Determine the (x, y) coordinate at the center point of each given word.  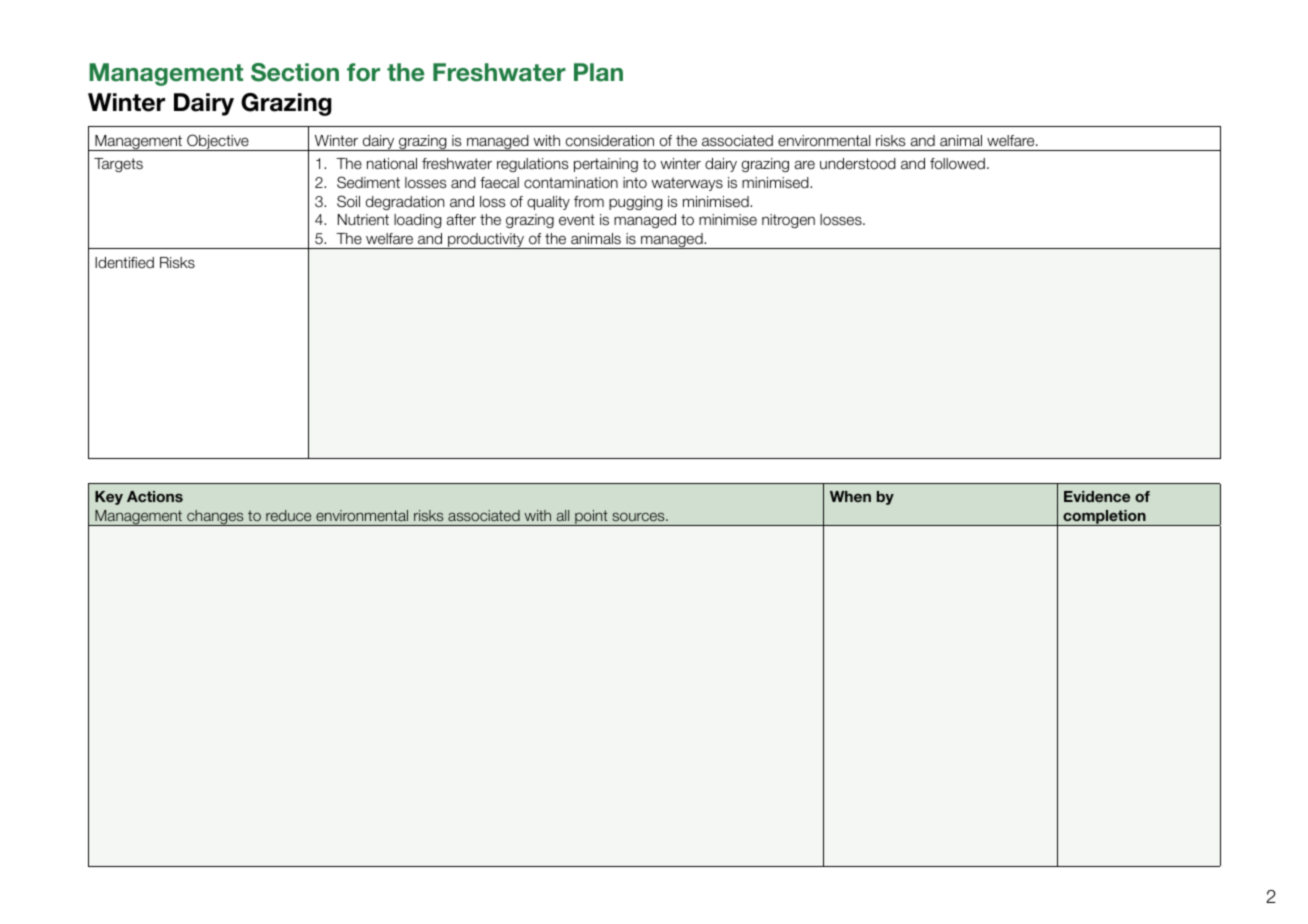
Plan (598, 72)
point (591, 518)
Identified (124, 262)
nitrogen (788, 221)
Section (295, 72)
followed (957, 164)
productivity (486, 241)
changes (215, 518)
